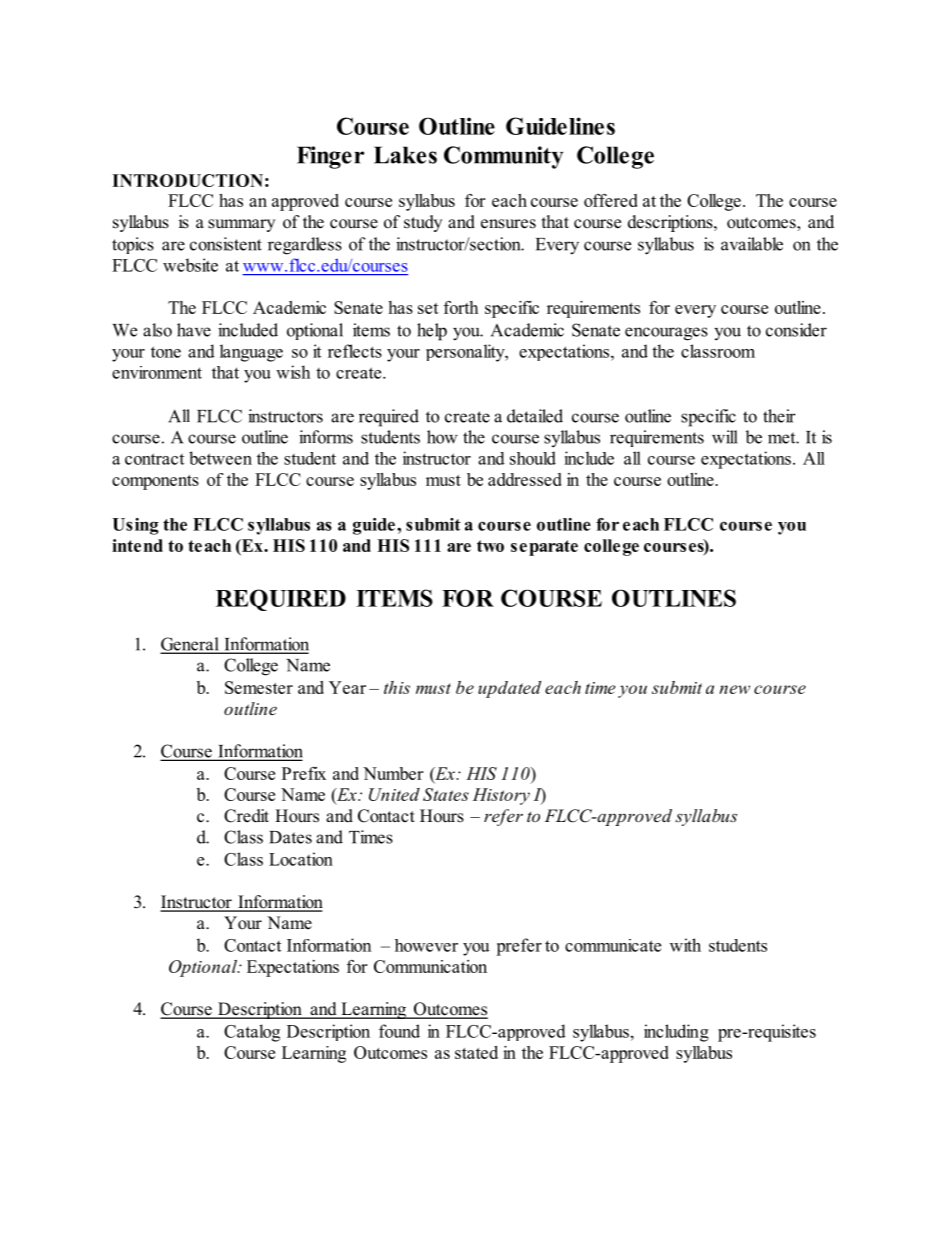 Image resolution: width=952 pixels, height=1233 pixels. Describe the element at coordinates (191, 645) in the screenshot. I see `General` at that location.
